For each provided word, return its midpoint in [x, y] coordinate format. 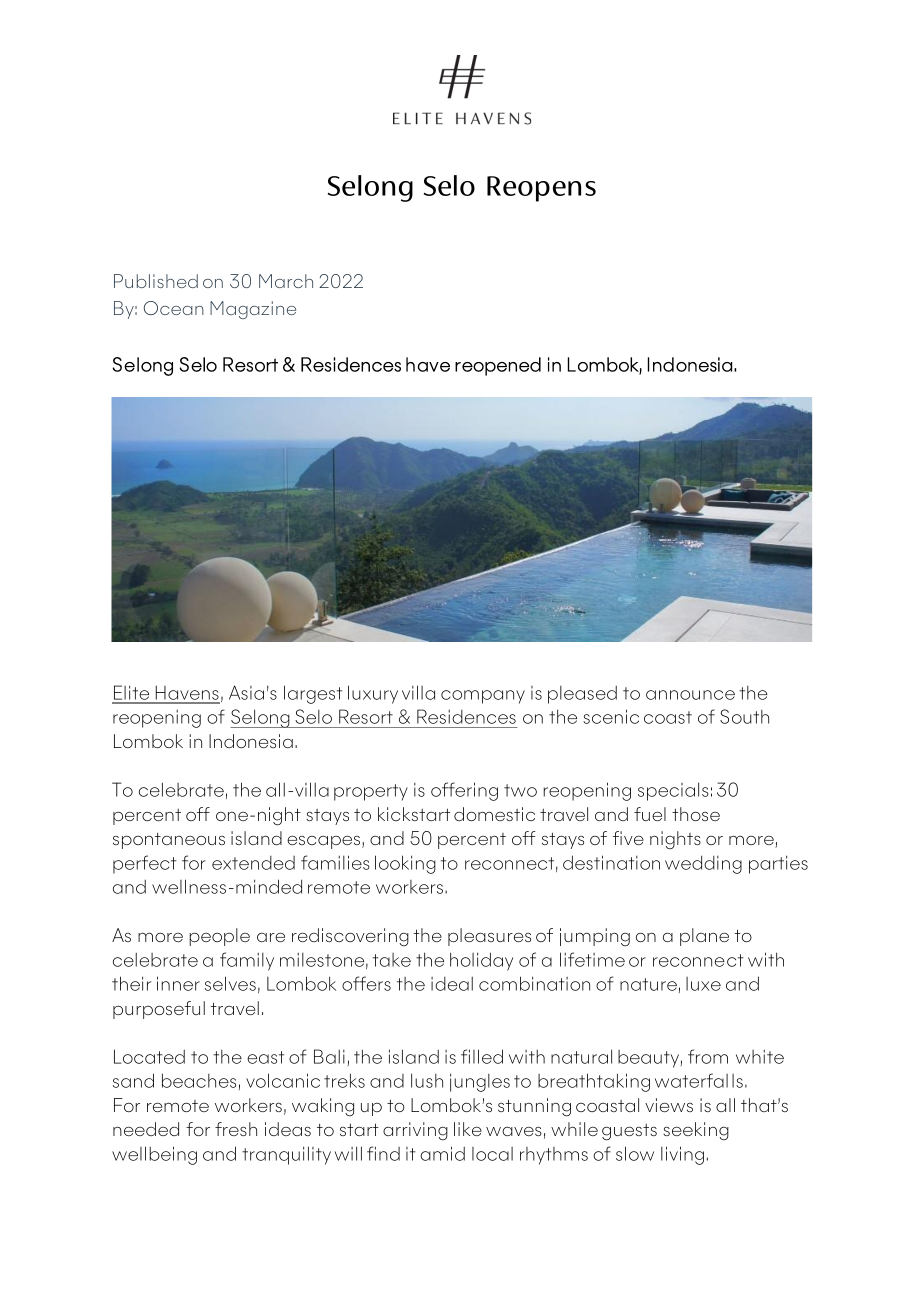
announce [690, 695]
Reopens [541, 189]
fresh [236, 1129]
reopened [498, 366]
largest [313, 694]
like [468, 1129]
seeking [696, 1131]
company [483, 697]
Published [156, 281]
